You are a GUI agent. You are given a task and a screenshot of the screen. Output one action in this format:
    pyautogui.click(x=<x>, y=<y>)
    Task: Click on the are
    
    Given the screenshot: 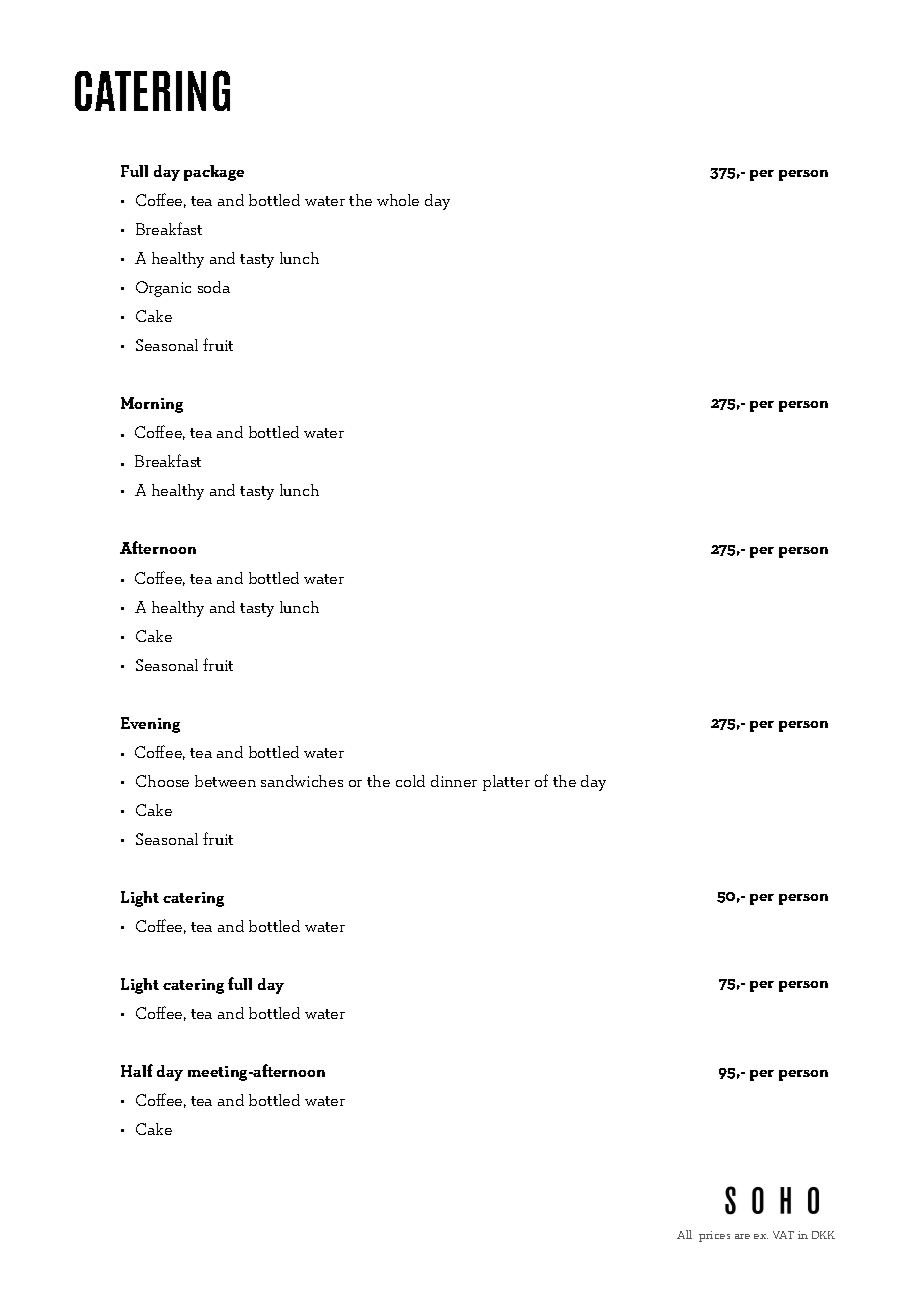 What is the action you would take?
    pyautogui.click(x=742, y=1236)
